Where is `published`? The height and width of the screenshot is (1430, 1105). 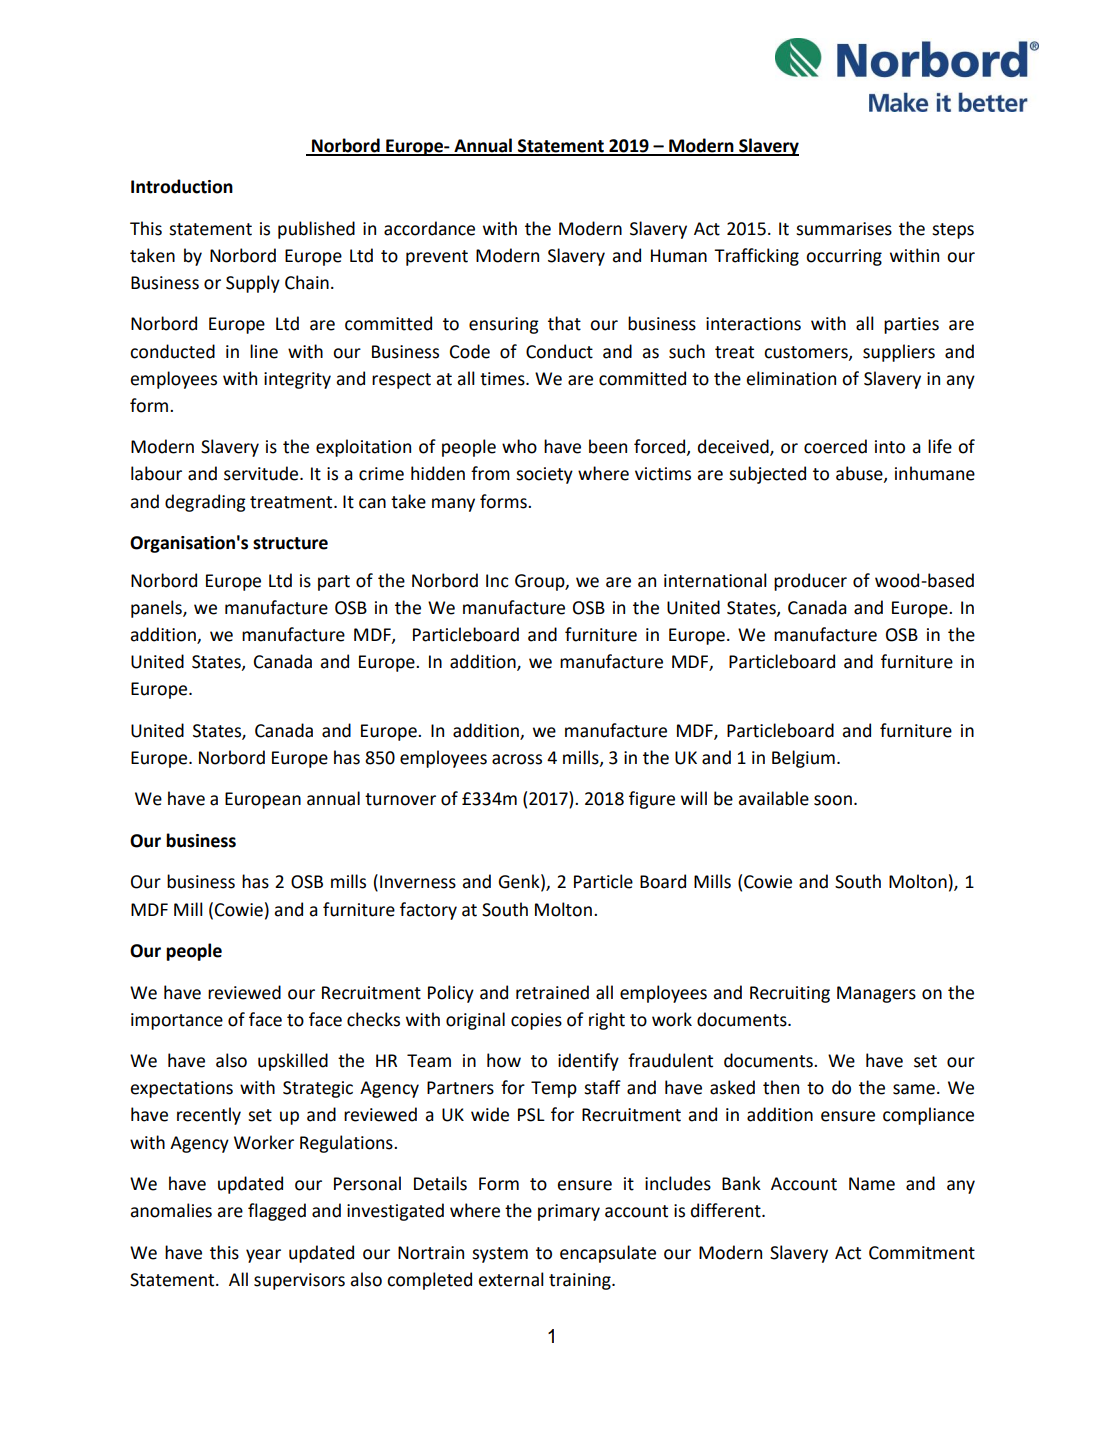 published is located at coordinates (316, 230).
